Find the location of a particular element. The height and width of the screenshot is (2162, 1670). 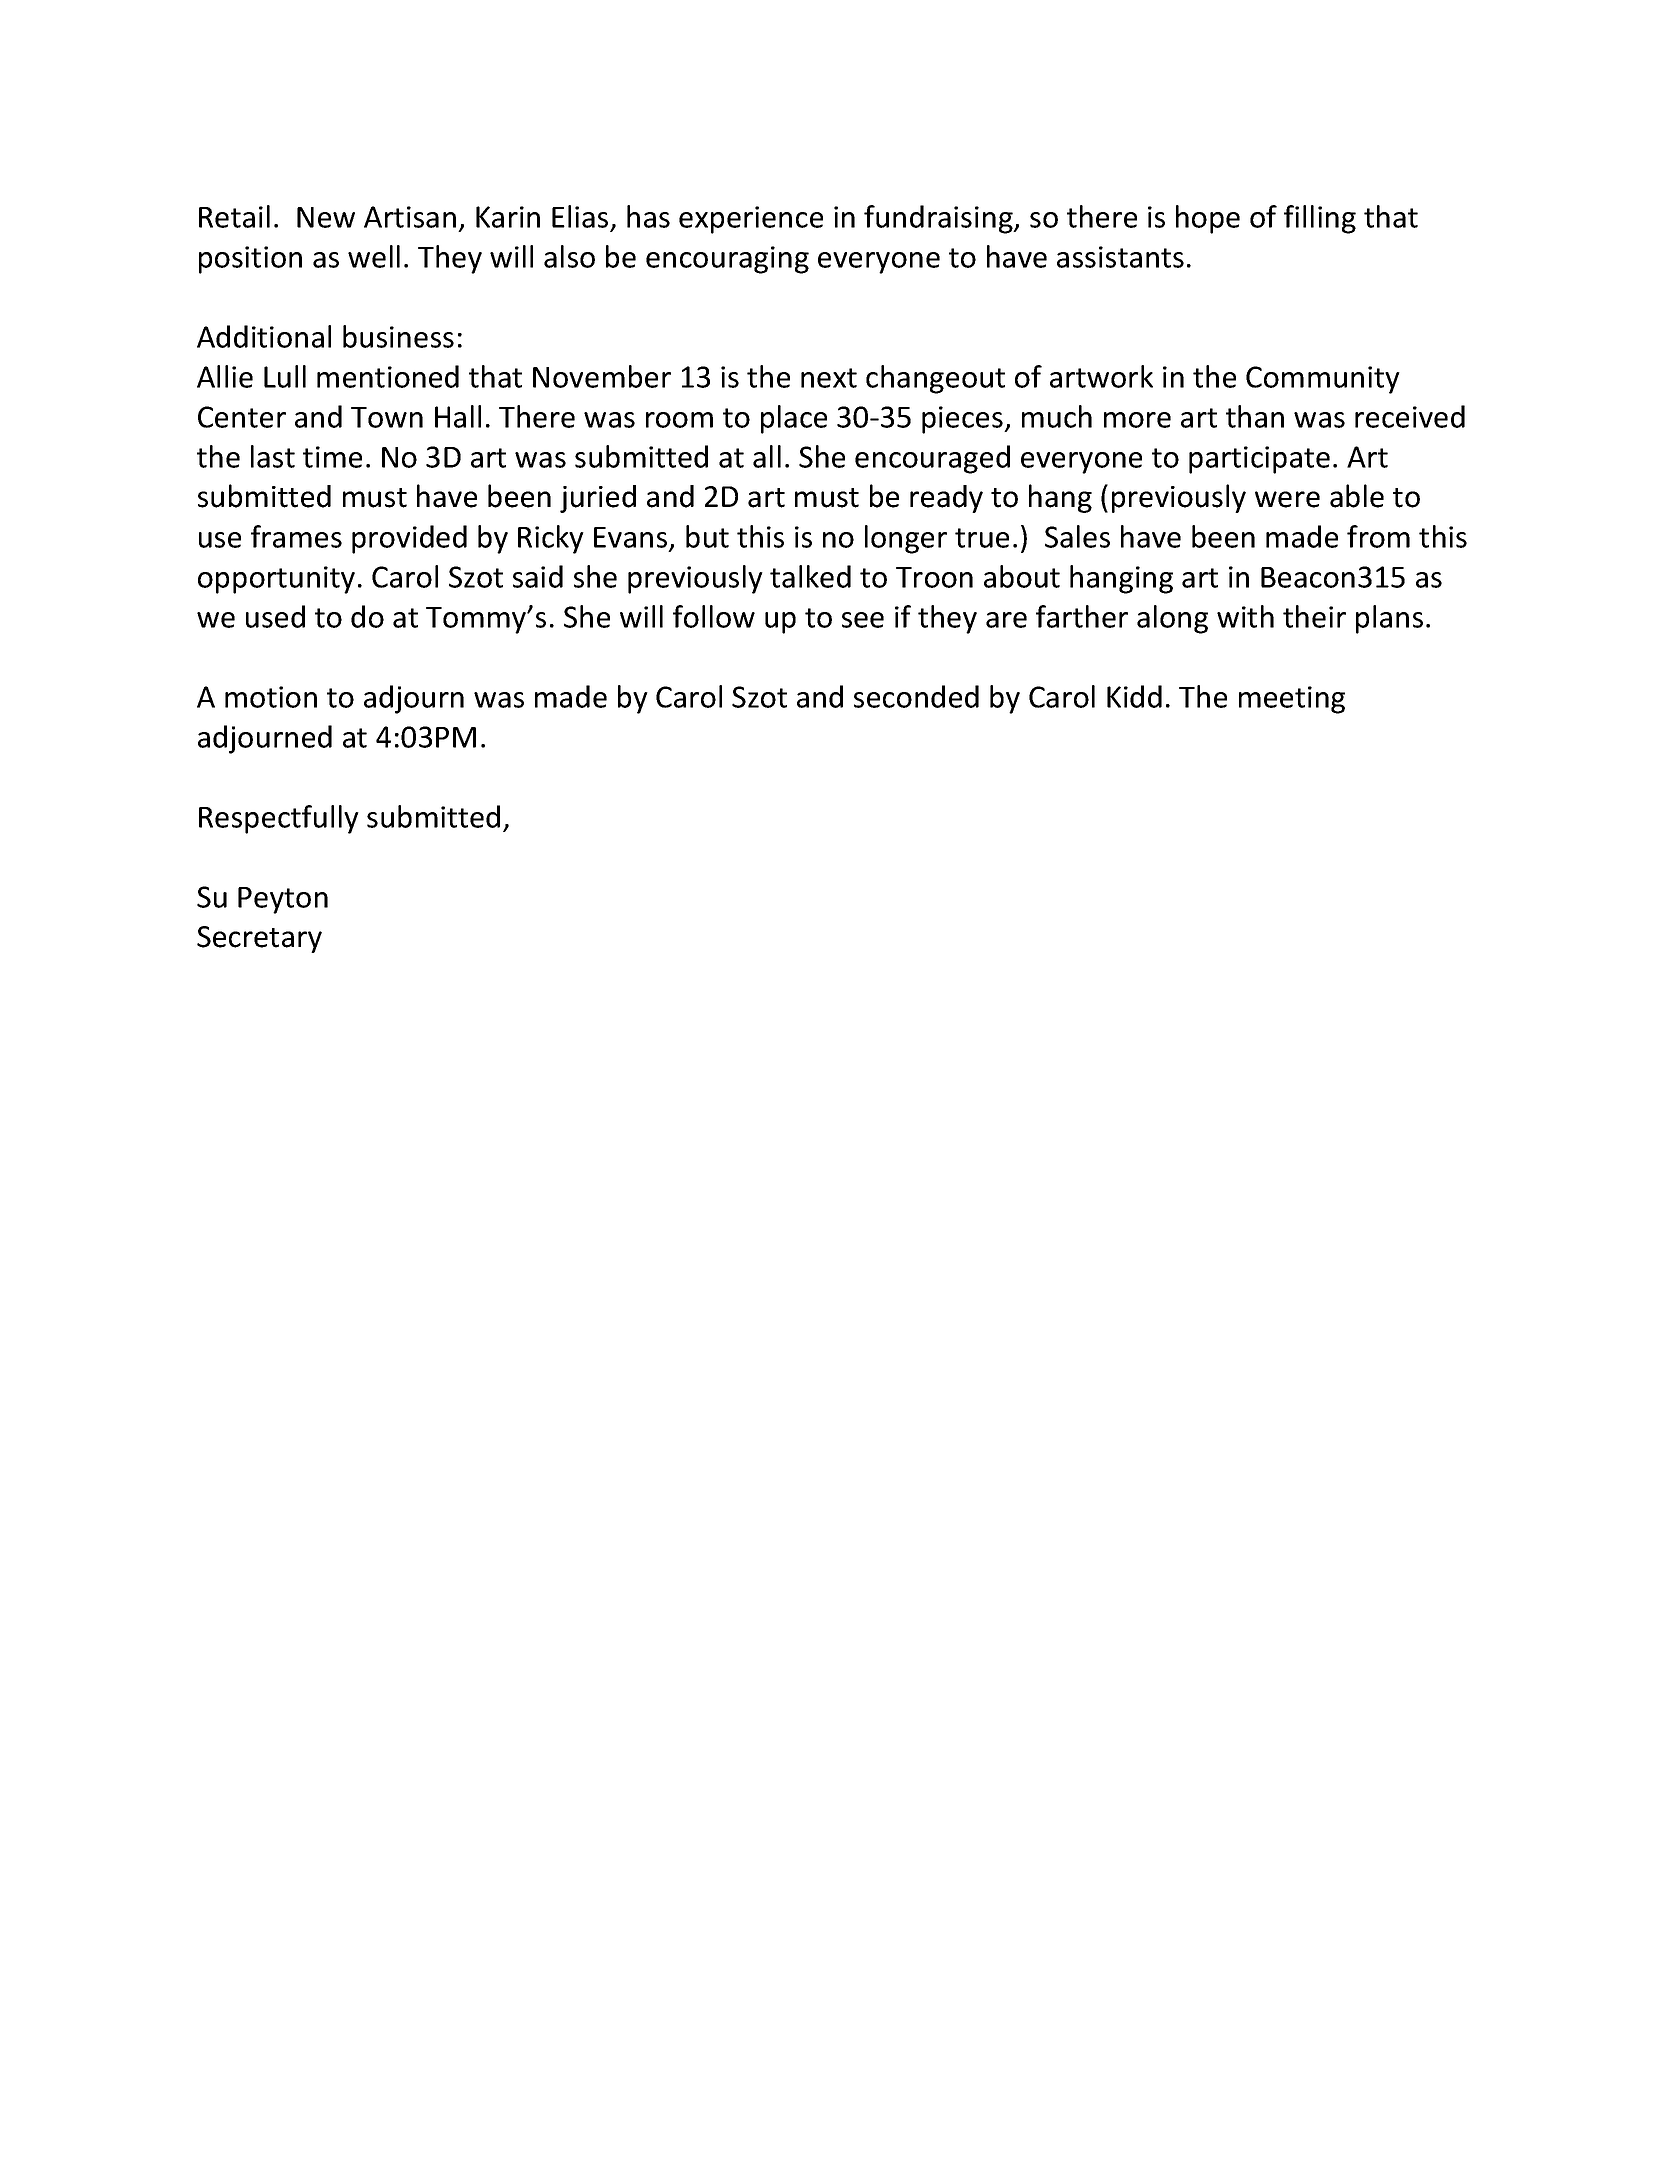

motion is located at coordinates (271, 697).
